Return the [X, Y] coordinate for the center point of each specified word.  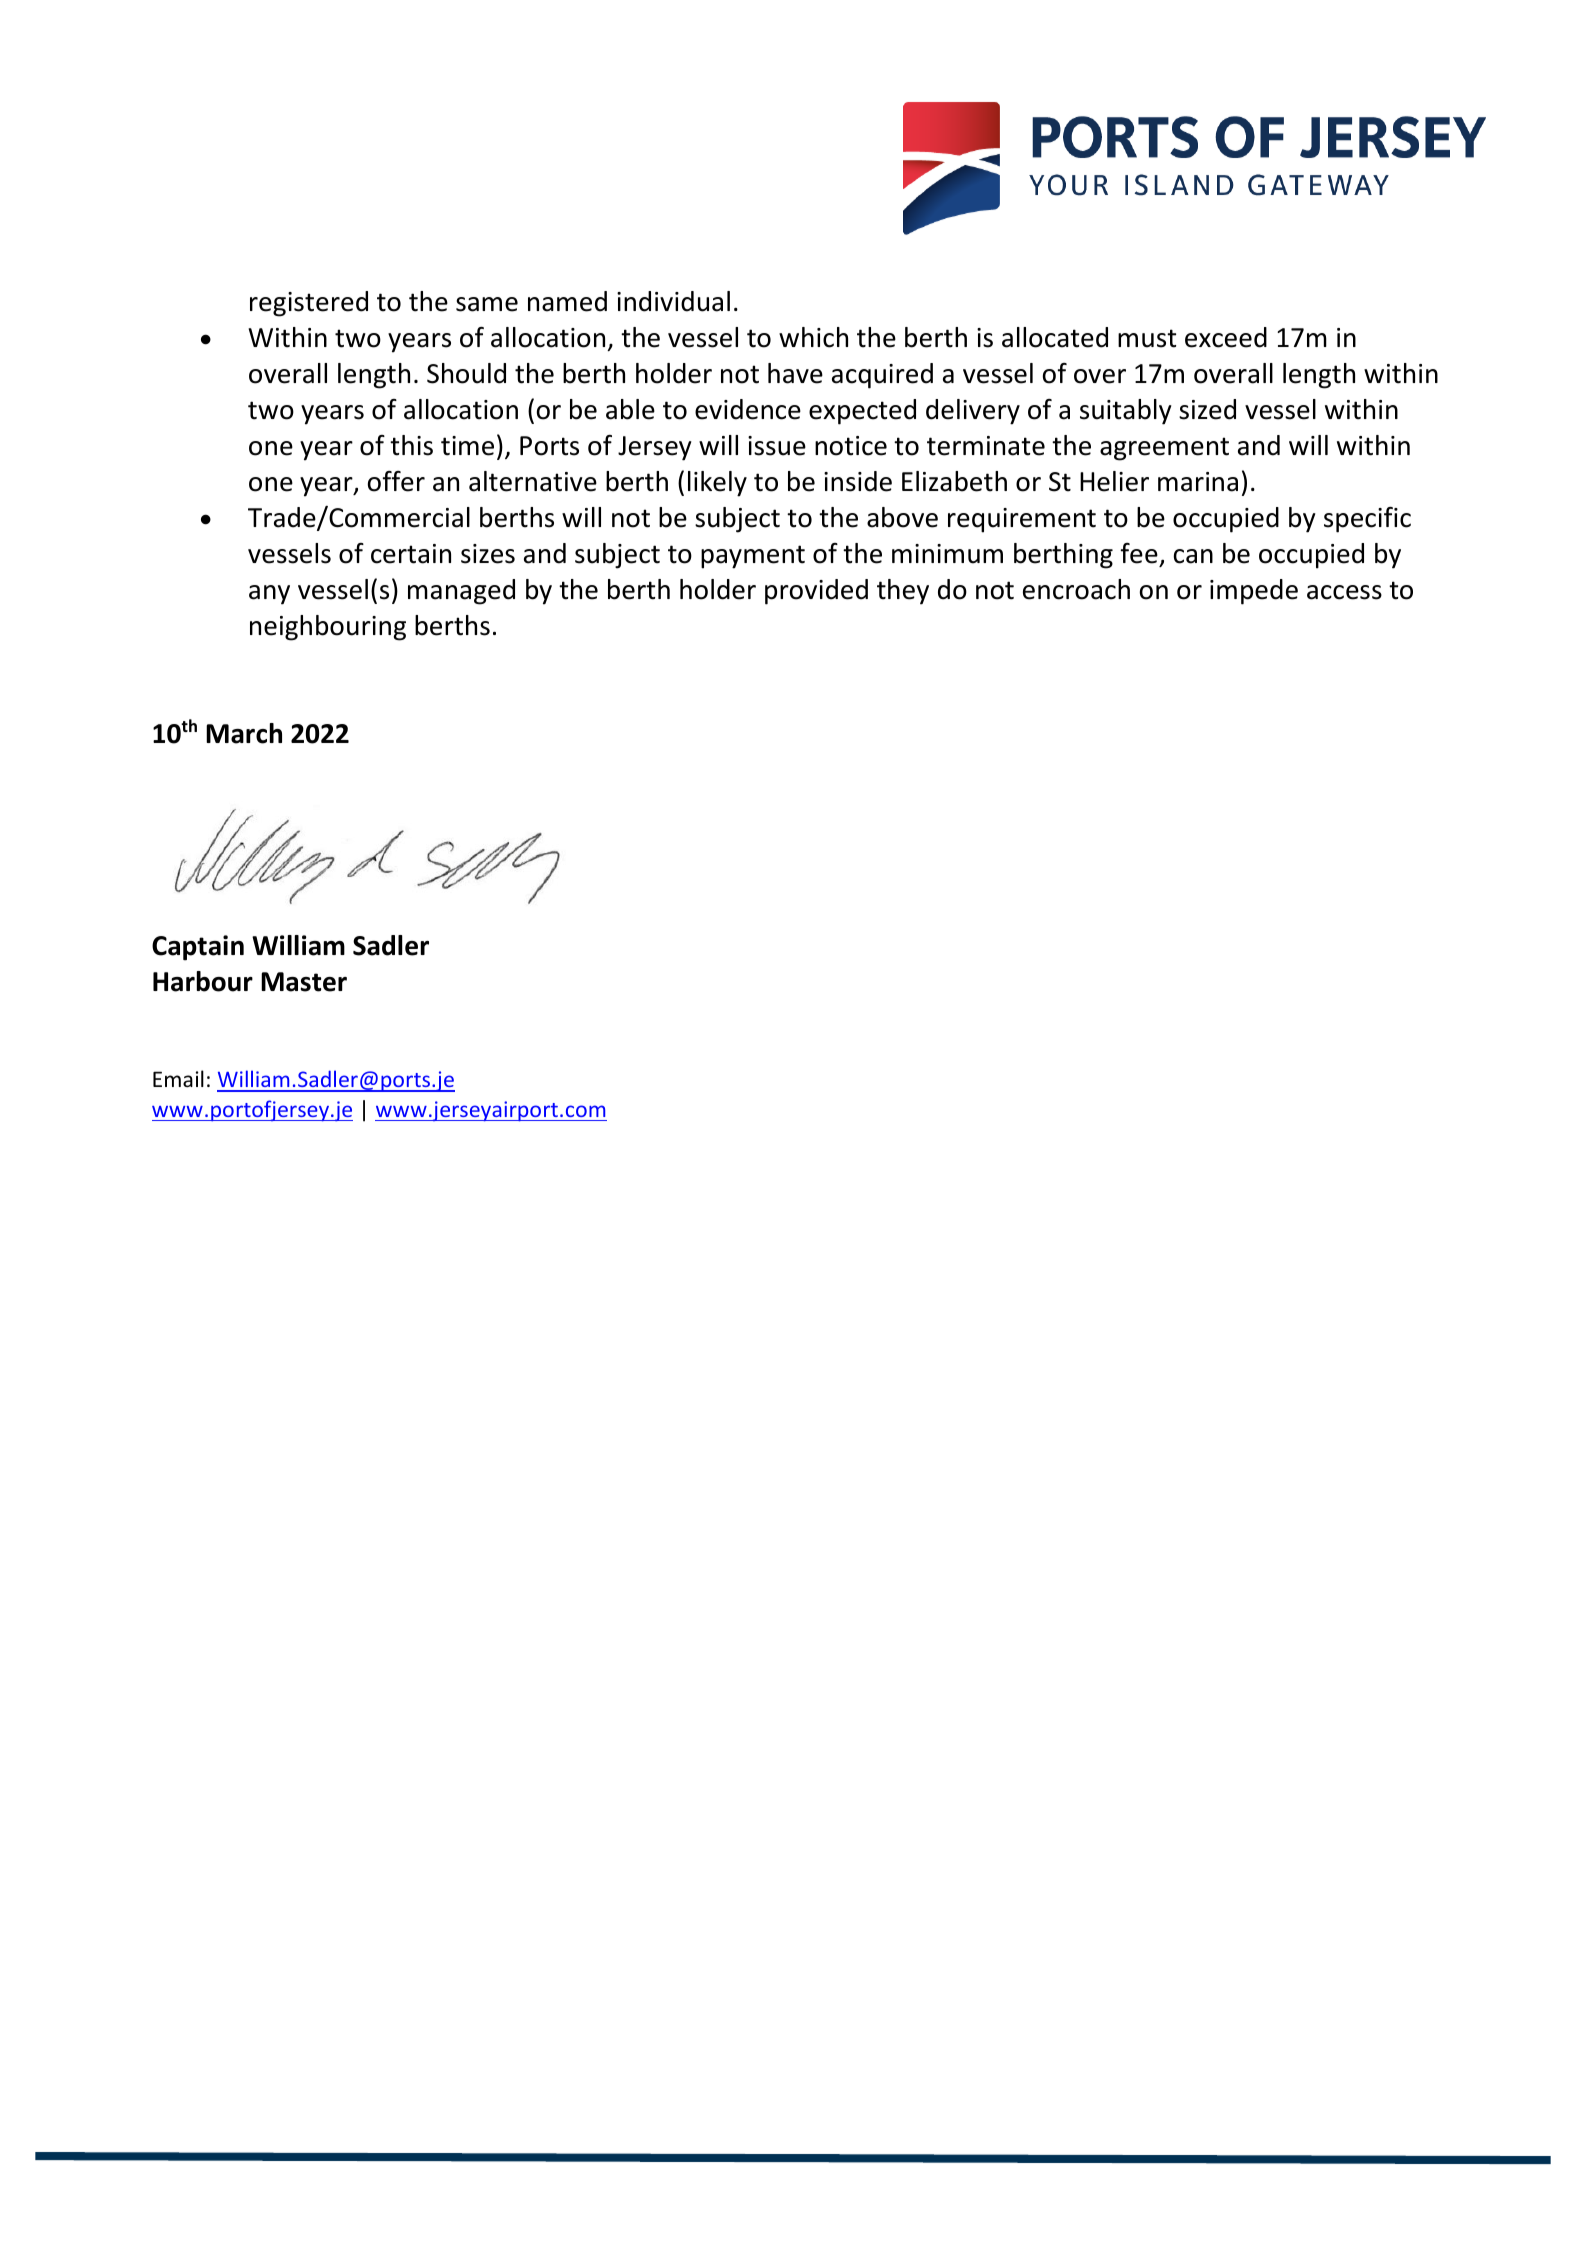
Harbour [203, 981]
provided [816, 592]
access [1344, 592]
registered [309, 304]
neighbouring [328, 628]
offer [396, 481]
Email [178, 1078]
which [813, 337]
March [244, 733]
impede [1254, 592]
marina [1198, 482]
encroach [1076, 589]
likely [717, 484]
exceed [1226, 337]
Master [304, 982]
